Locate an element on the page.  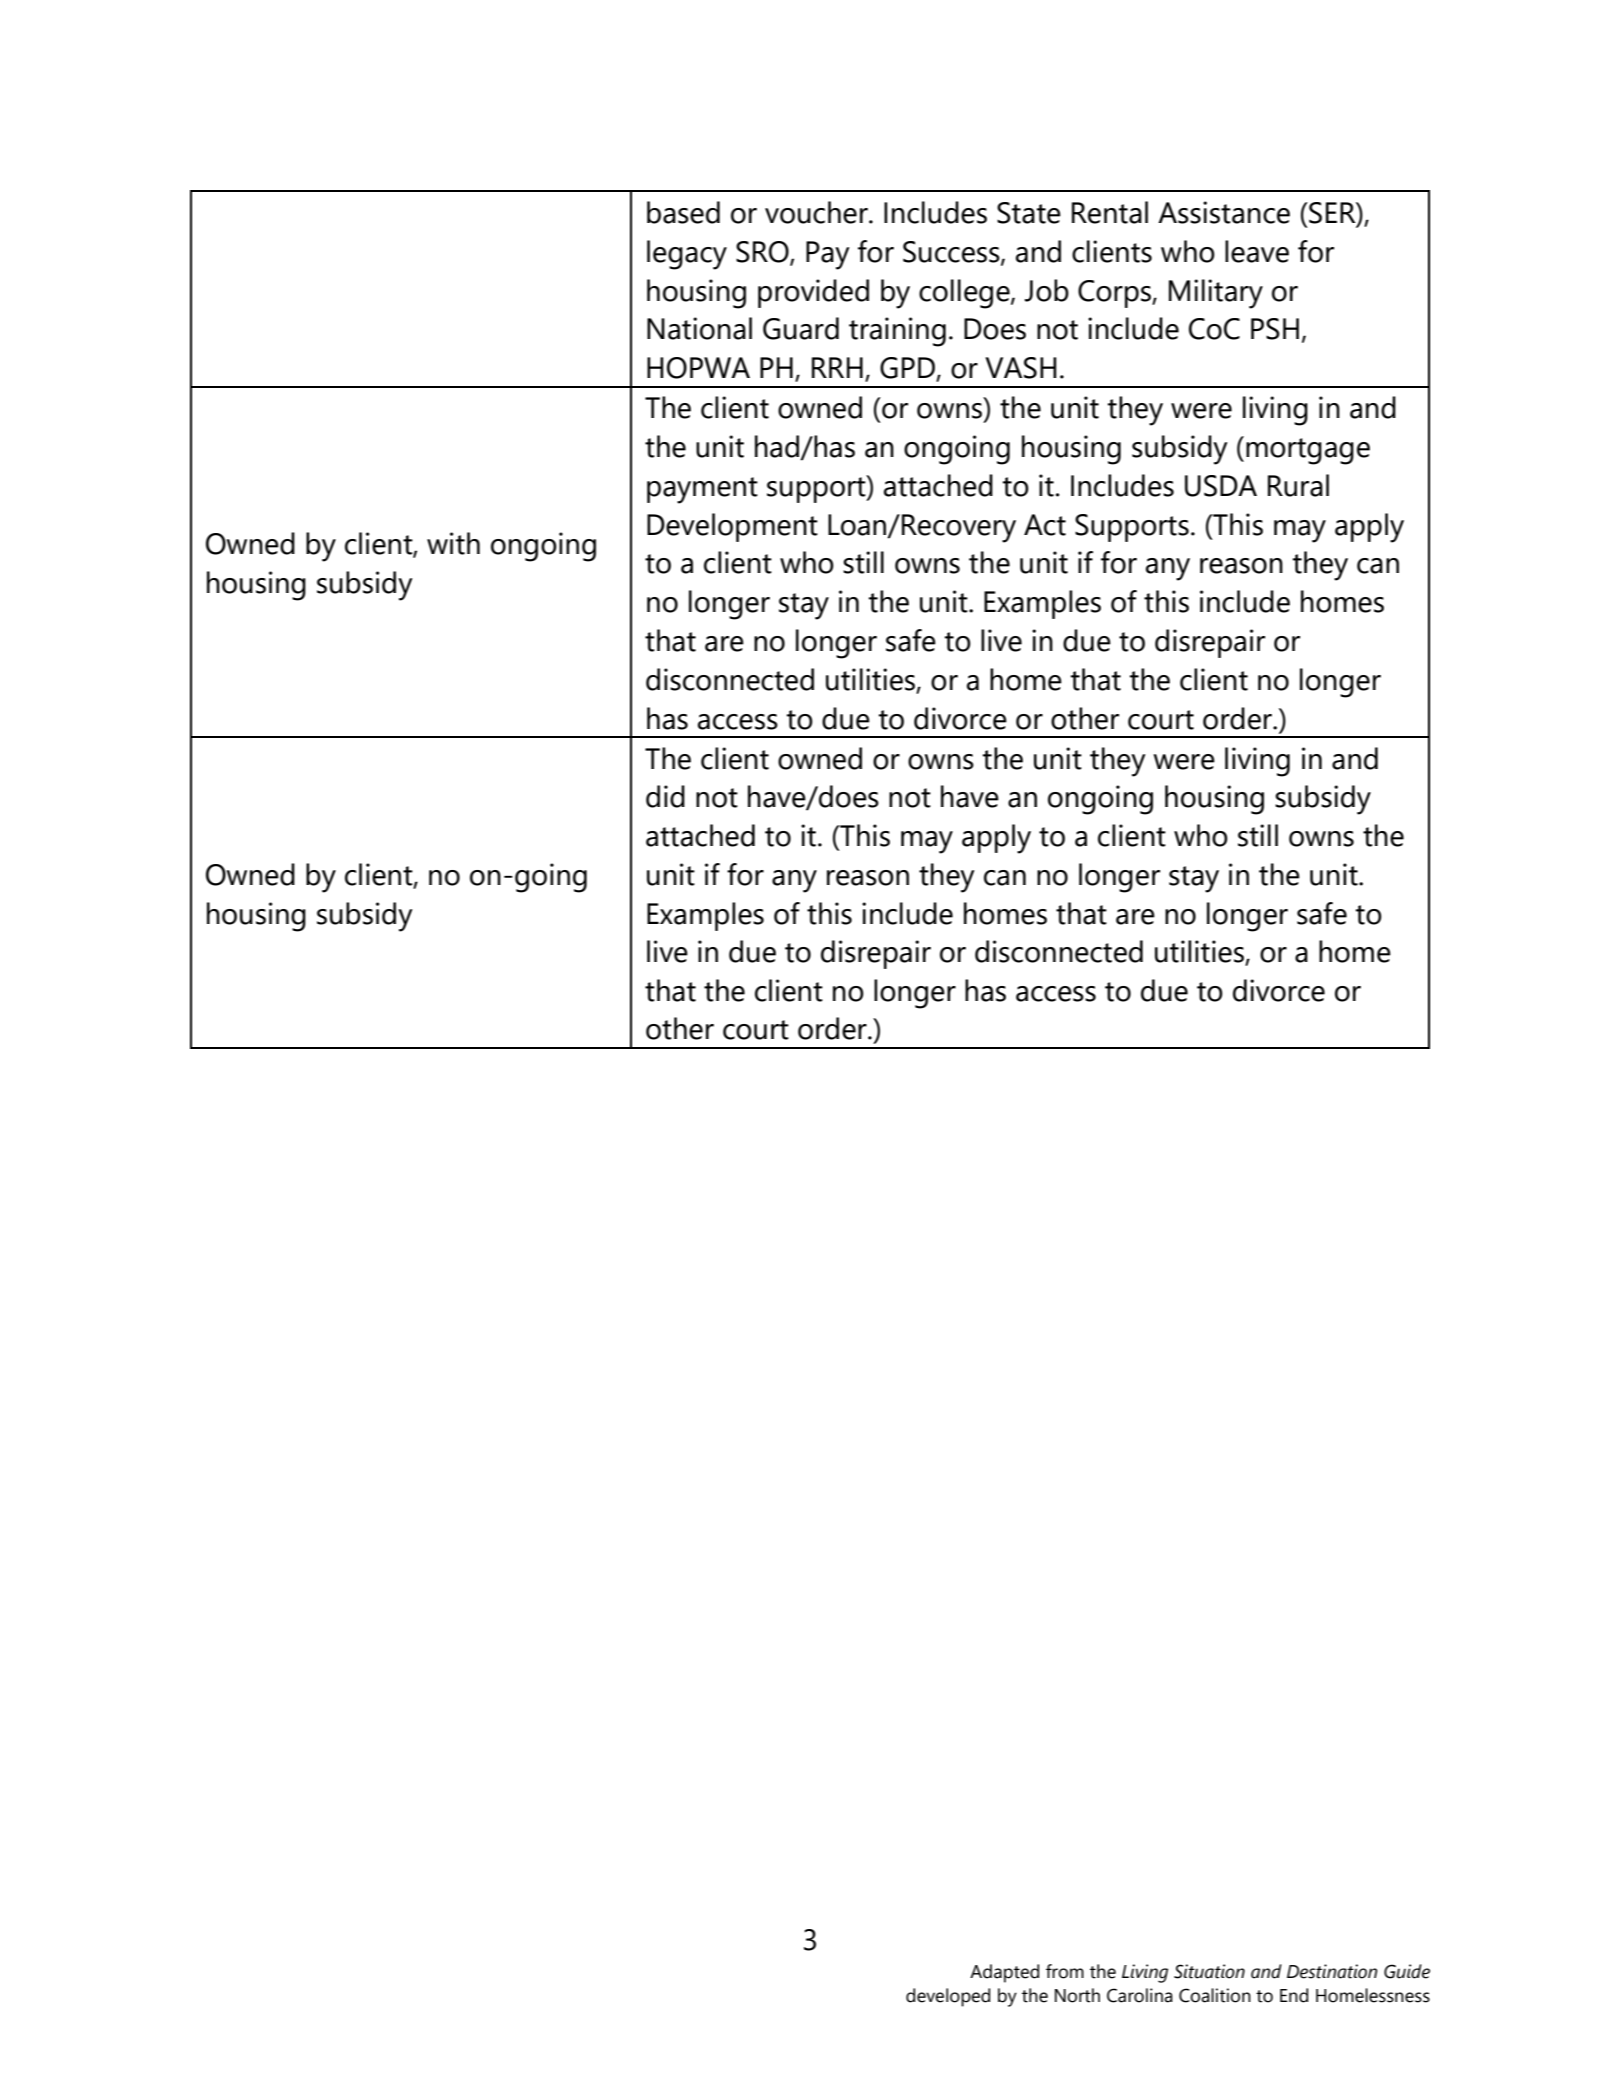
leave is located at coordinates (1257, 251).
